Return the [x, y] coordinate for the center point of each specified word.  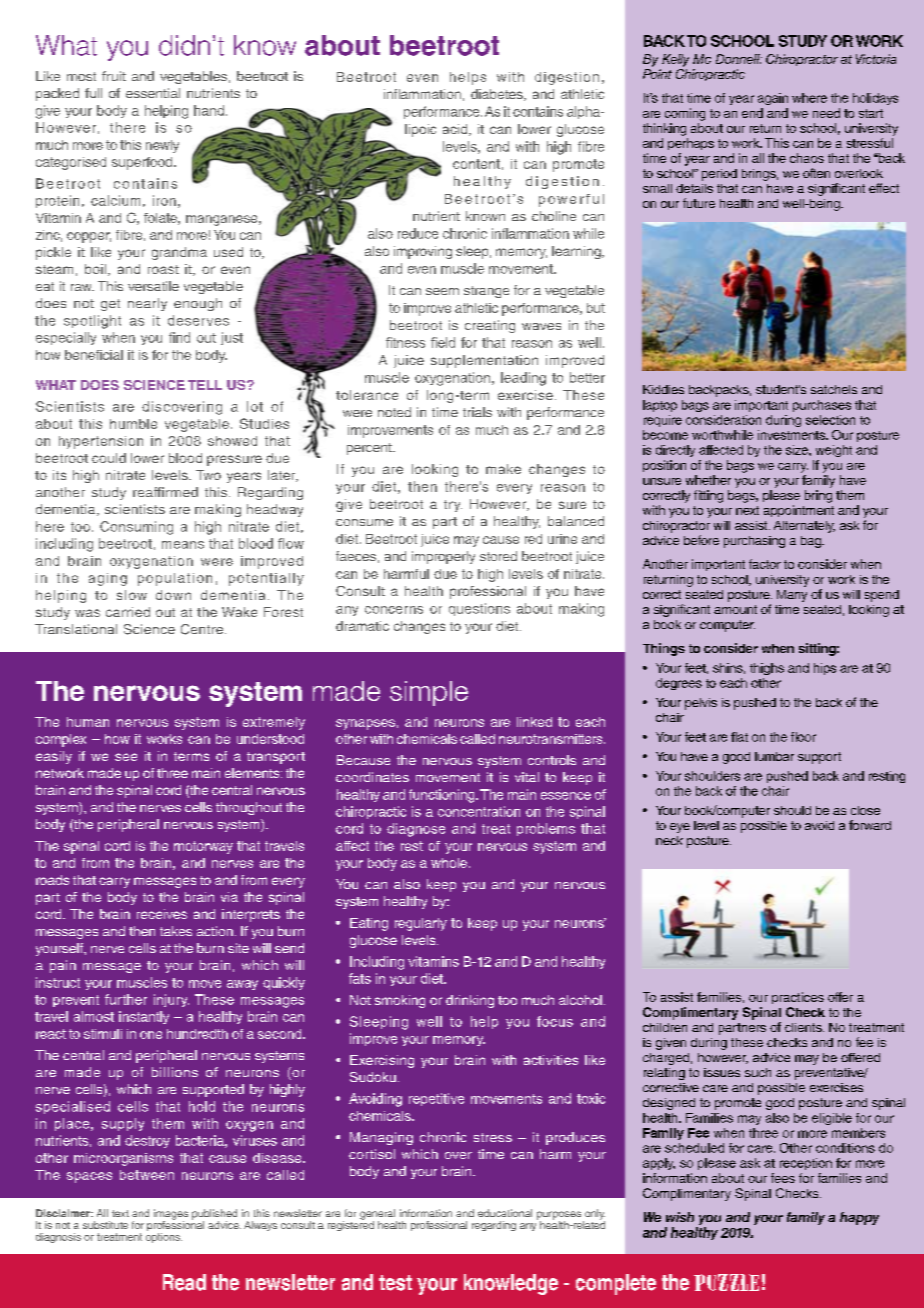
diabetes [498, 95]
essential [153, 93]
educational [505, 1213]
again [773, 99]
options [164, 1236]
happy [859, 1218]
